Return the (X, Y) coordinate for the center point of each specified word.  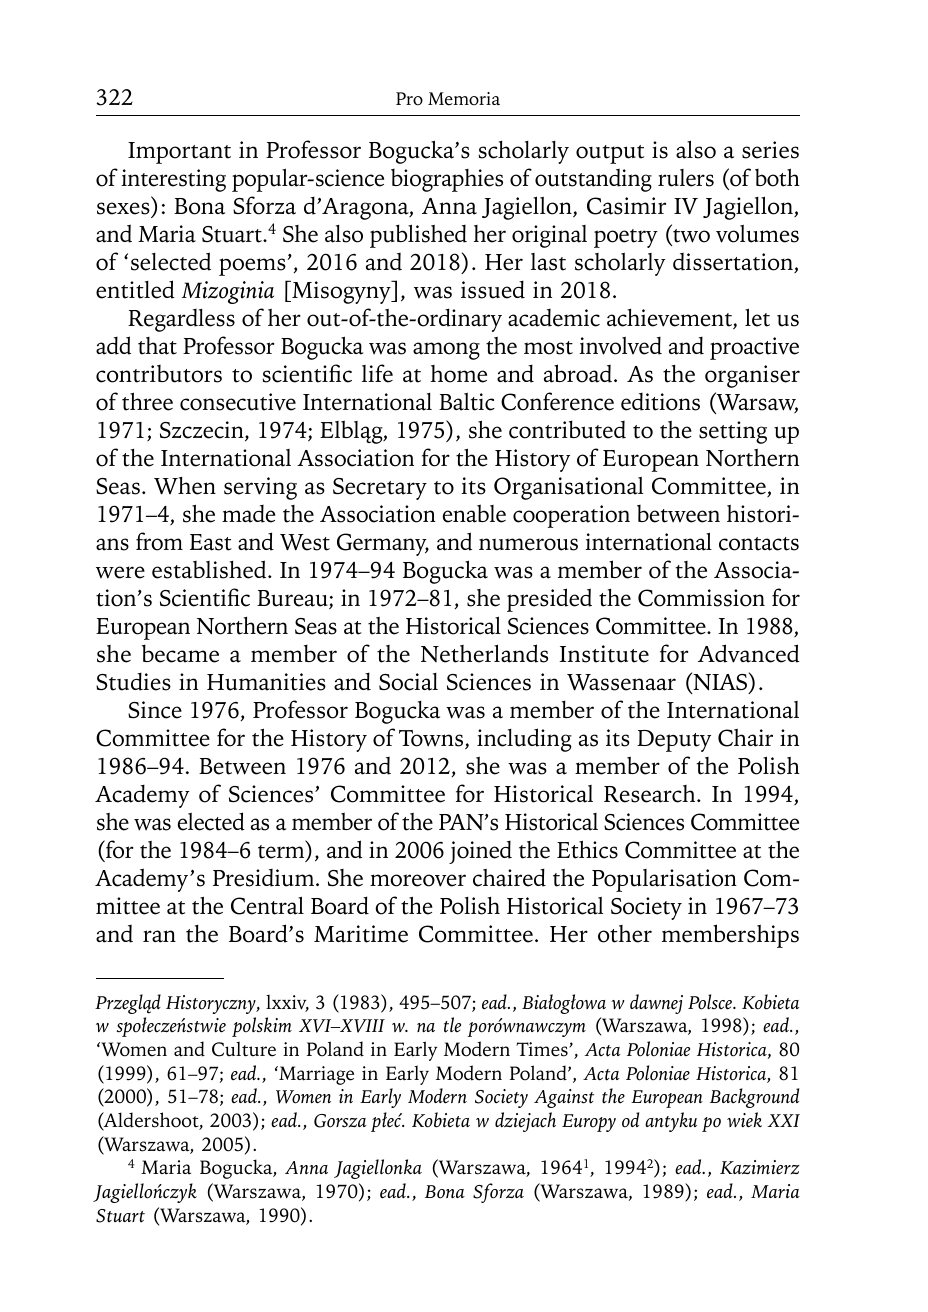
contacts (759, 544)
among (446, 351)
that (157, 346)
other (625, 934)
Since (155, 710)
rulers (686, 178)
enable (474, 513)
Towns (432, 739)
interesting (173, 180)
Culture (244, 1049)
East (211, 542)
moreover (418, 880)
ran (159, 936)
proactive (754, 348)
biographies (447, 180)
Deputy (674, 741)
